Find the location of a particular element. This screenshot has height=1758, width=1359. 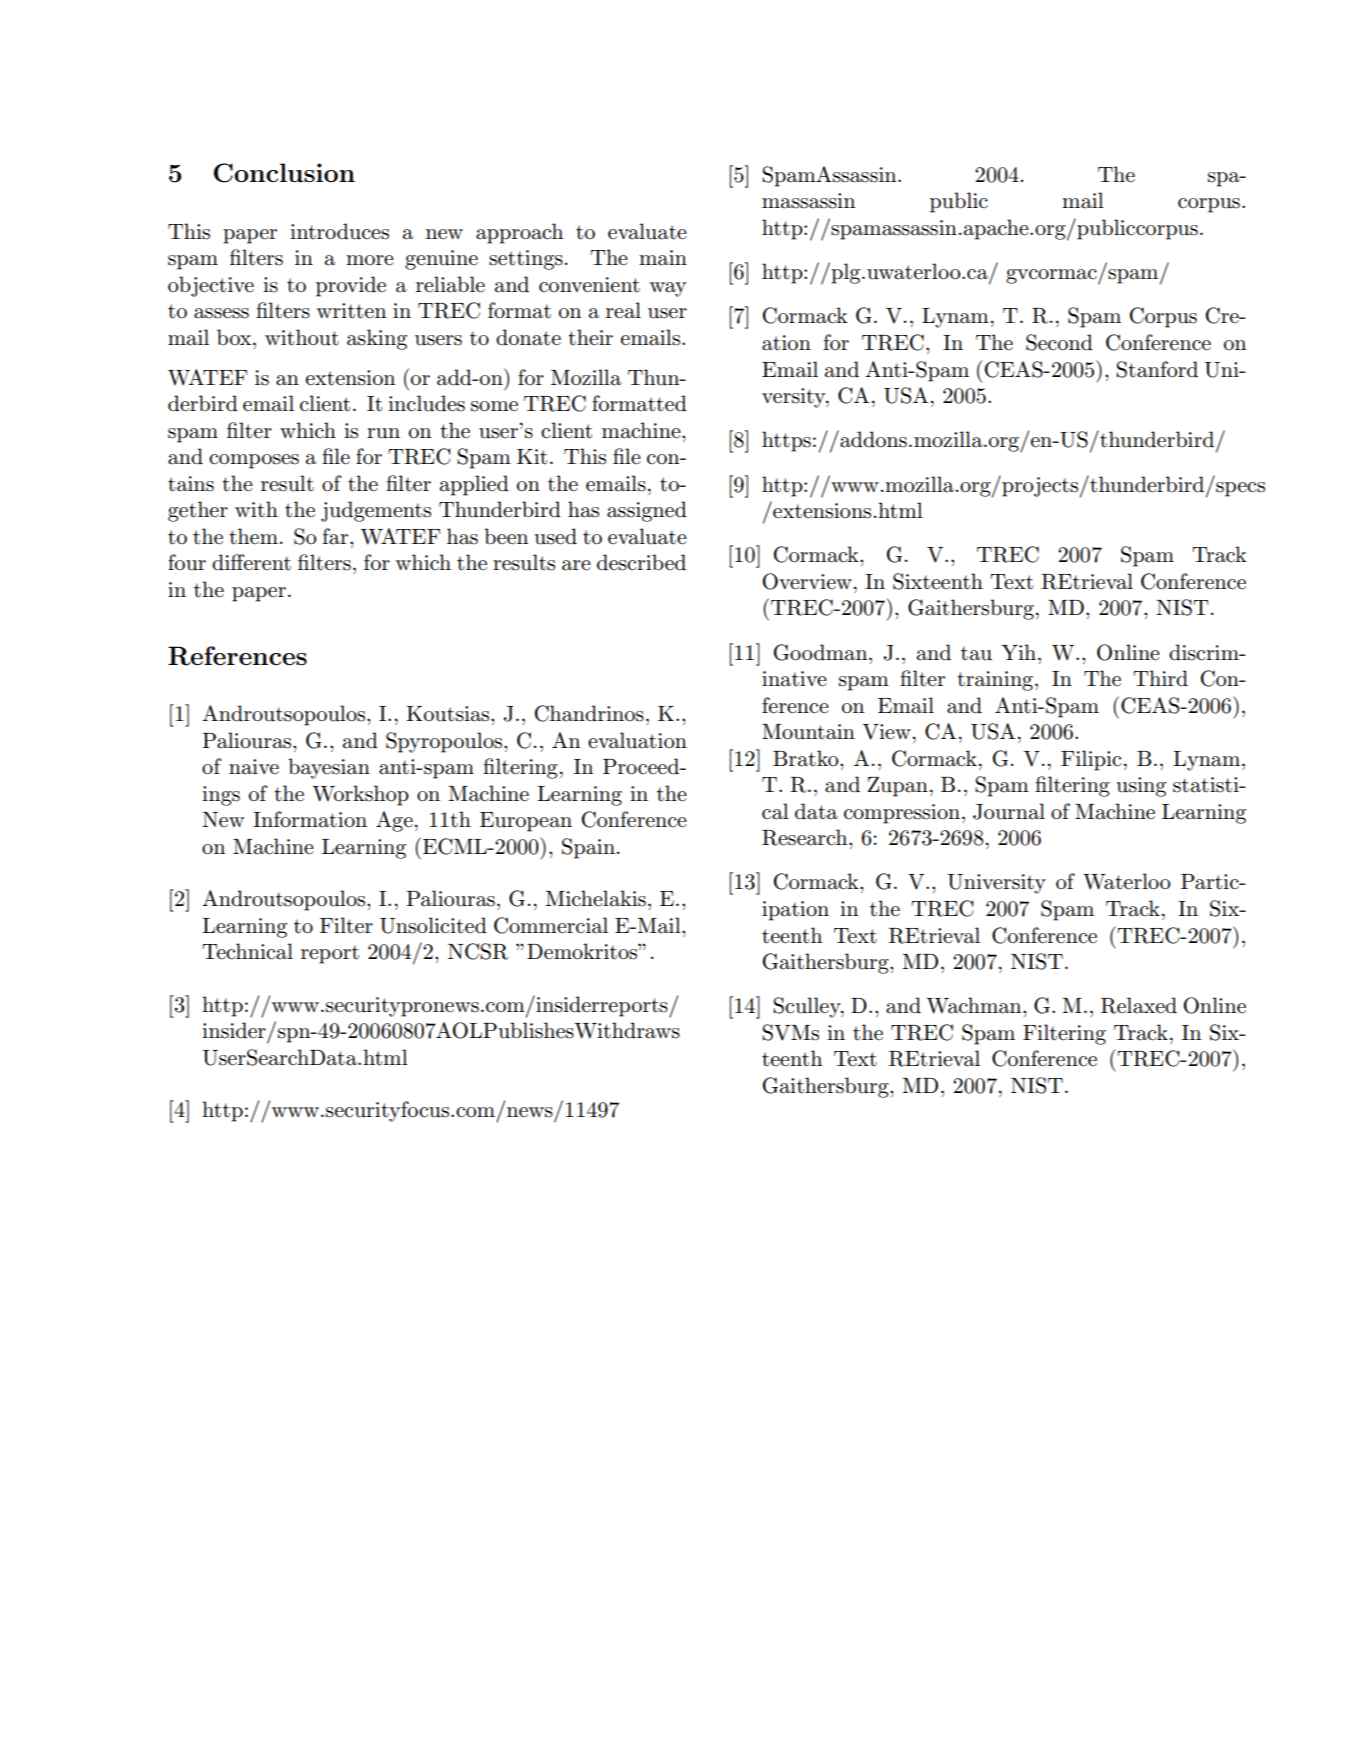

training is located at coordinates (996, 681).
